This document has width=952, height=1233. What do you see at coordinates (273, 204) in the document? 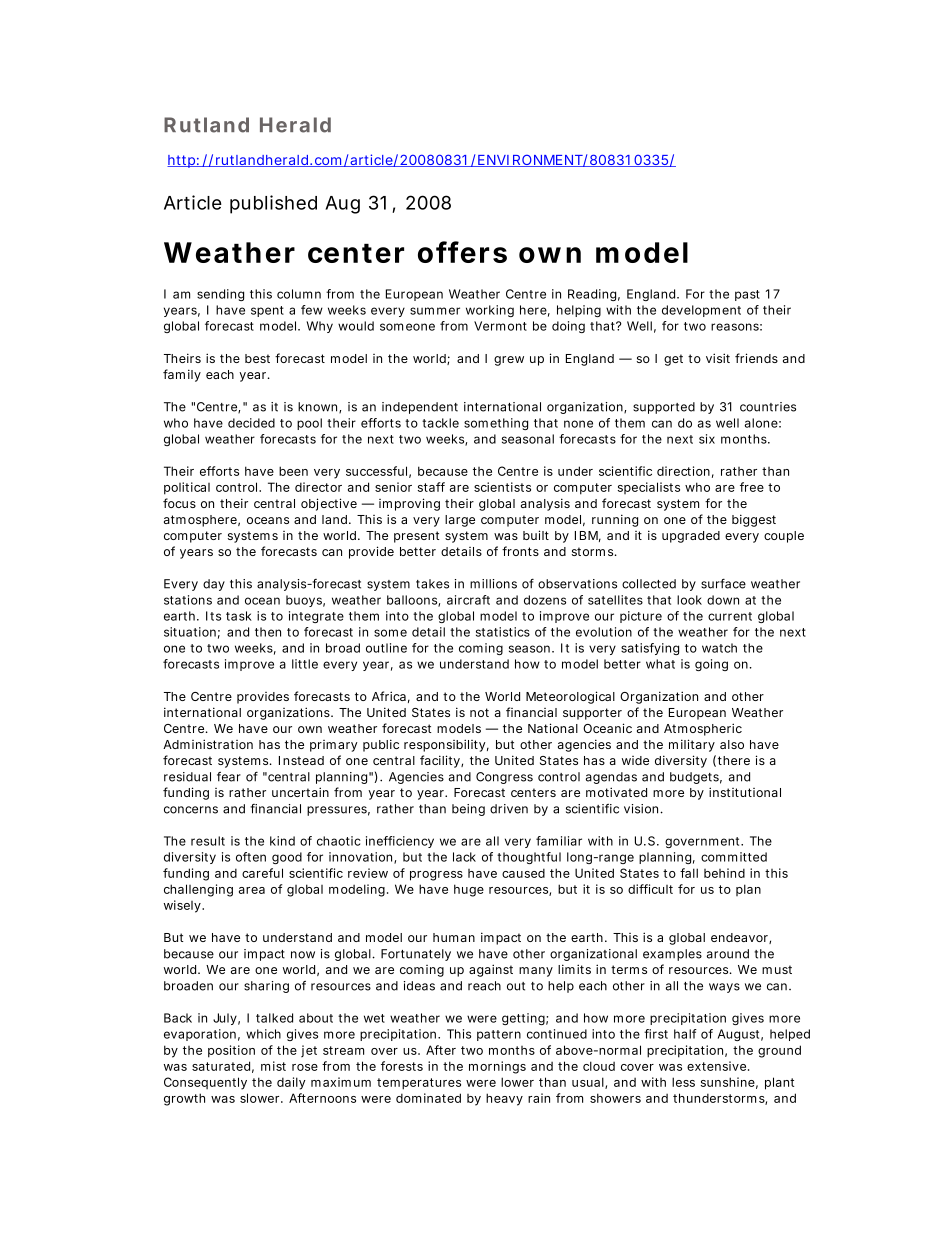
I see `published` at bounding box center [273, 204].
